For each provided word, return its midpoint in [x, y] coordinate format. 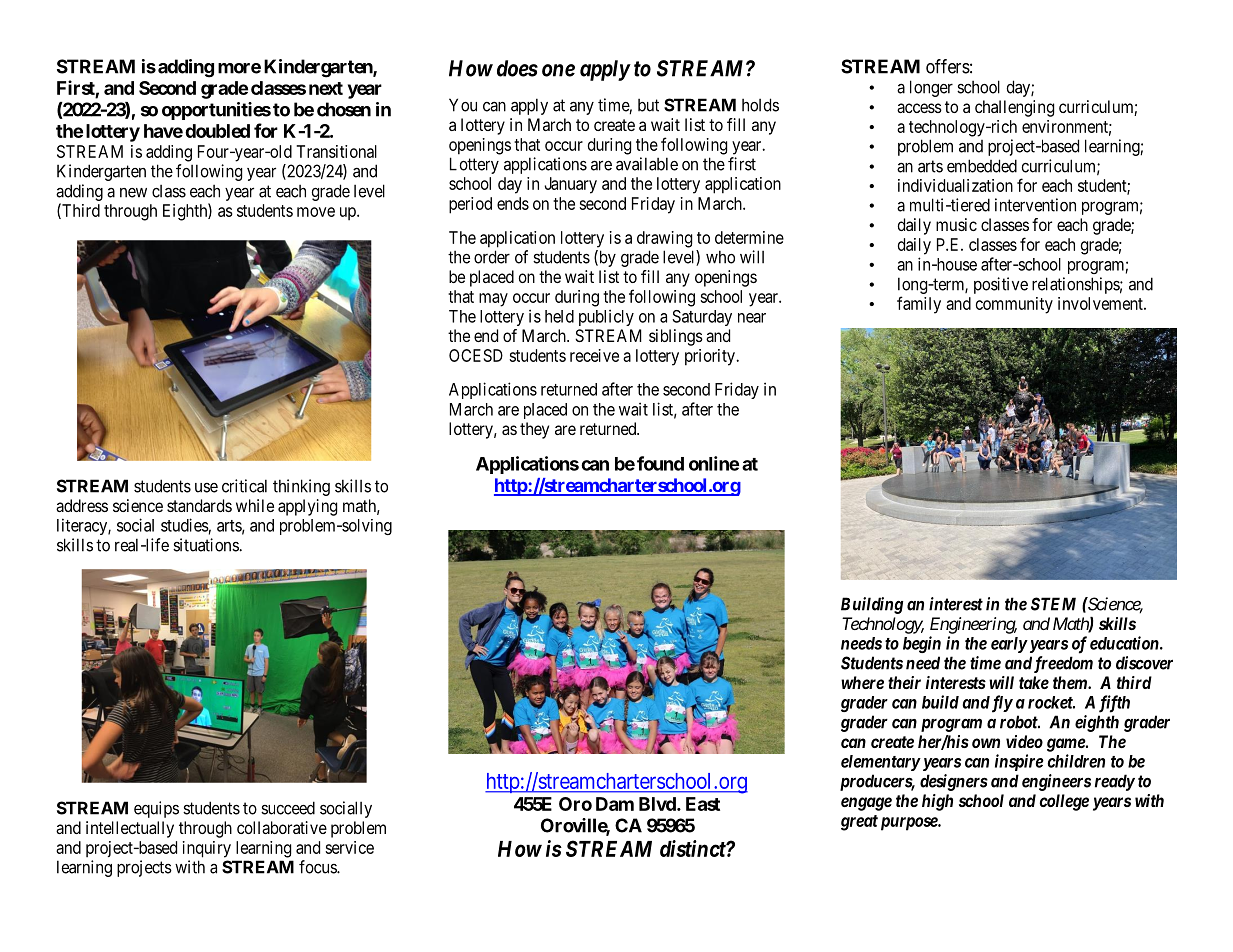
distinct [693, 848]
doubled [217, 131]
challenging [1014, 108]
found [660, 463]
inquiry [207, 849]
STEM [1053, 604]
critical [244, 486]
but [648, 105]
